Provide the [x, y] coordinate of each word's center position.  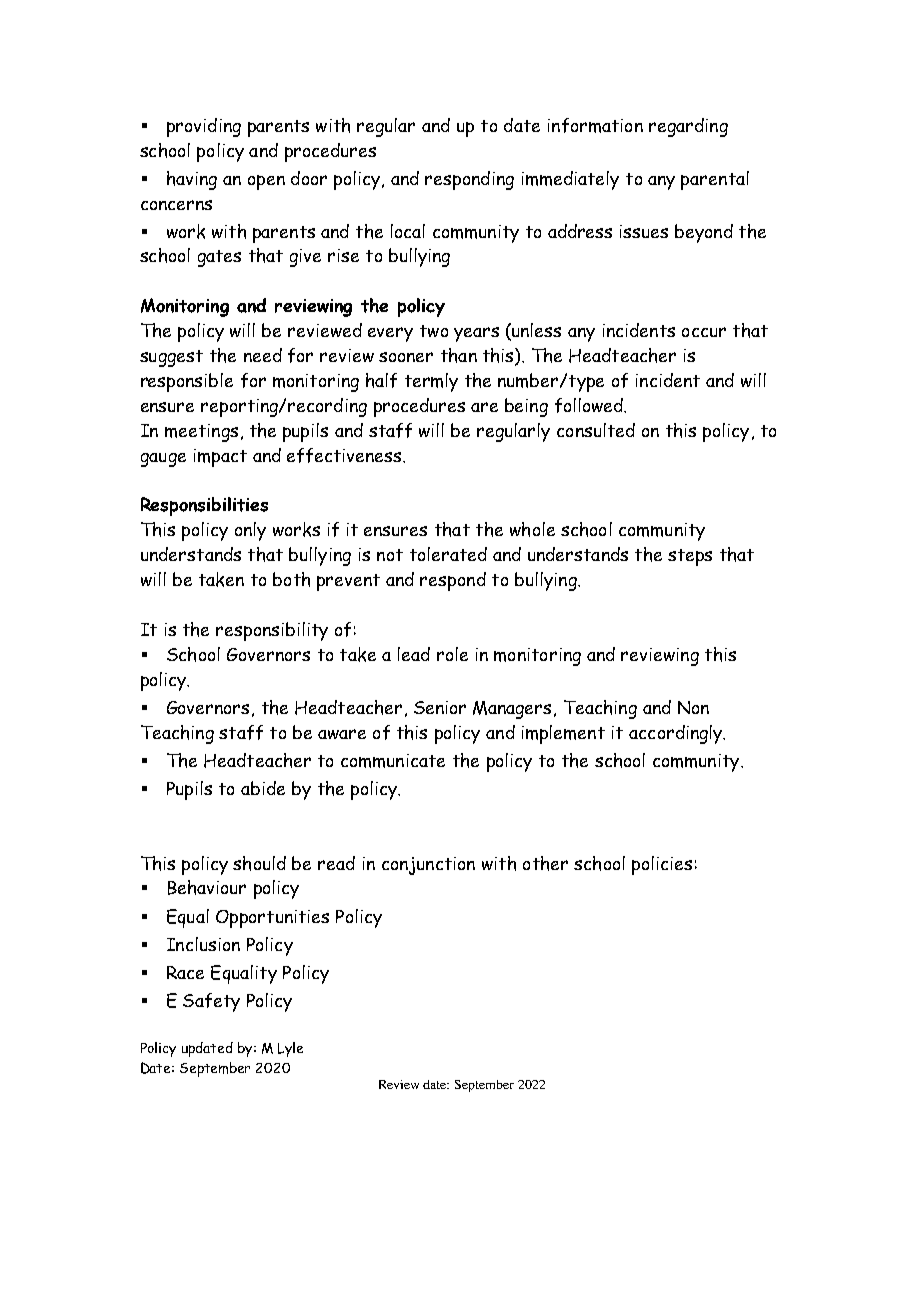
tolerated [448, 554]
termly [431, 382]
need [263, 355]
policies [662, 865]
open [266, 182]
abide [263, 788]
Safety [211, 1002]
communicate [393, 761]
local [408, 231]
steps [690, 557]
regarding [688, 127]
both [291, 579]
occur [704, 332]
